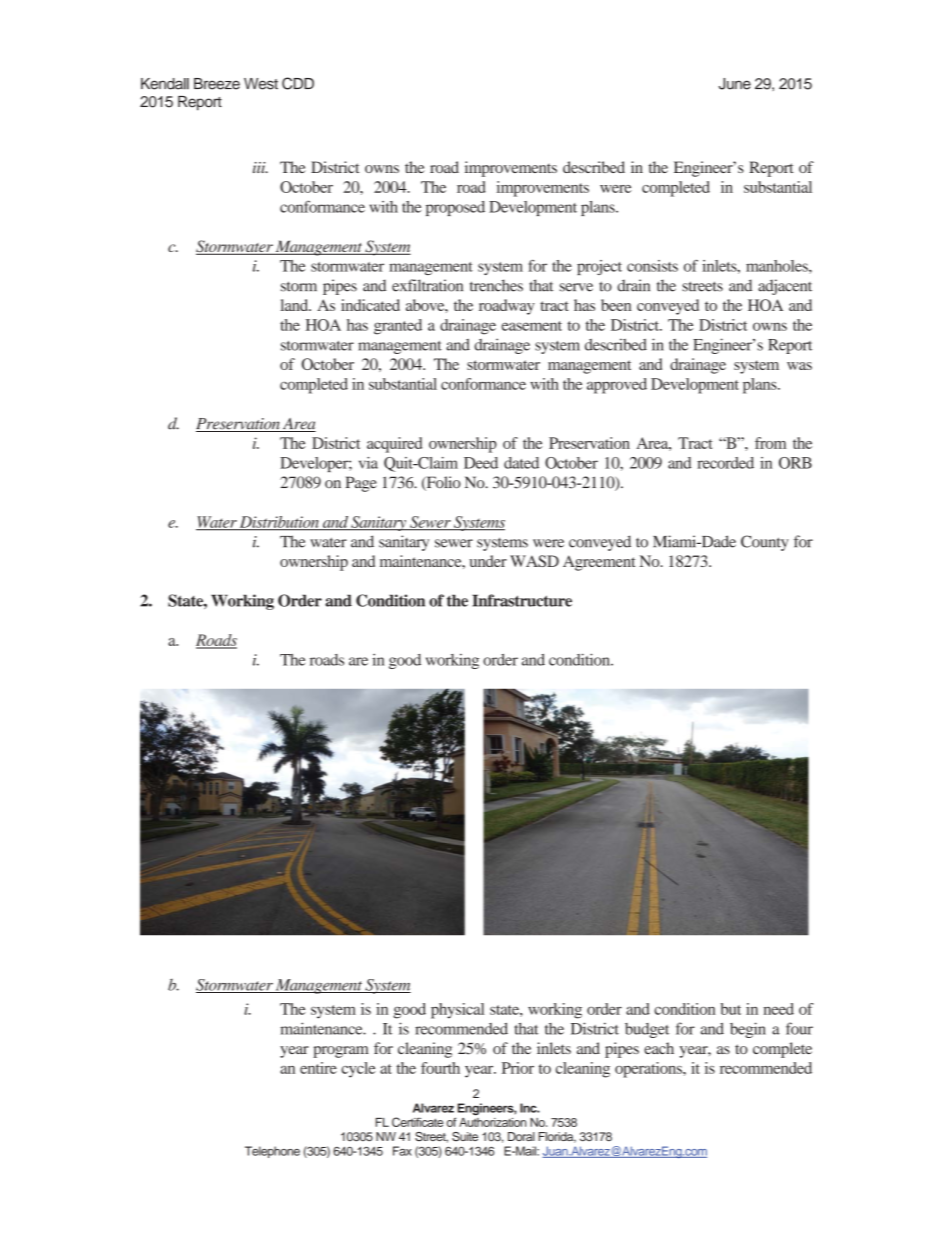 Image resolution: width=952 pixels, height=1233 pixels. I want to click on need, so click(779, 1009).
